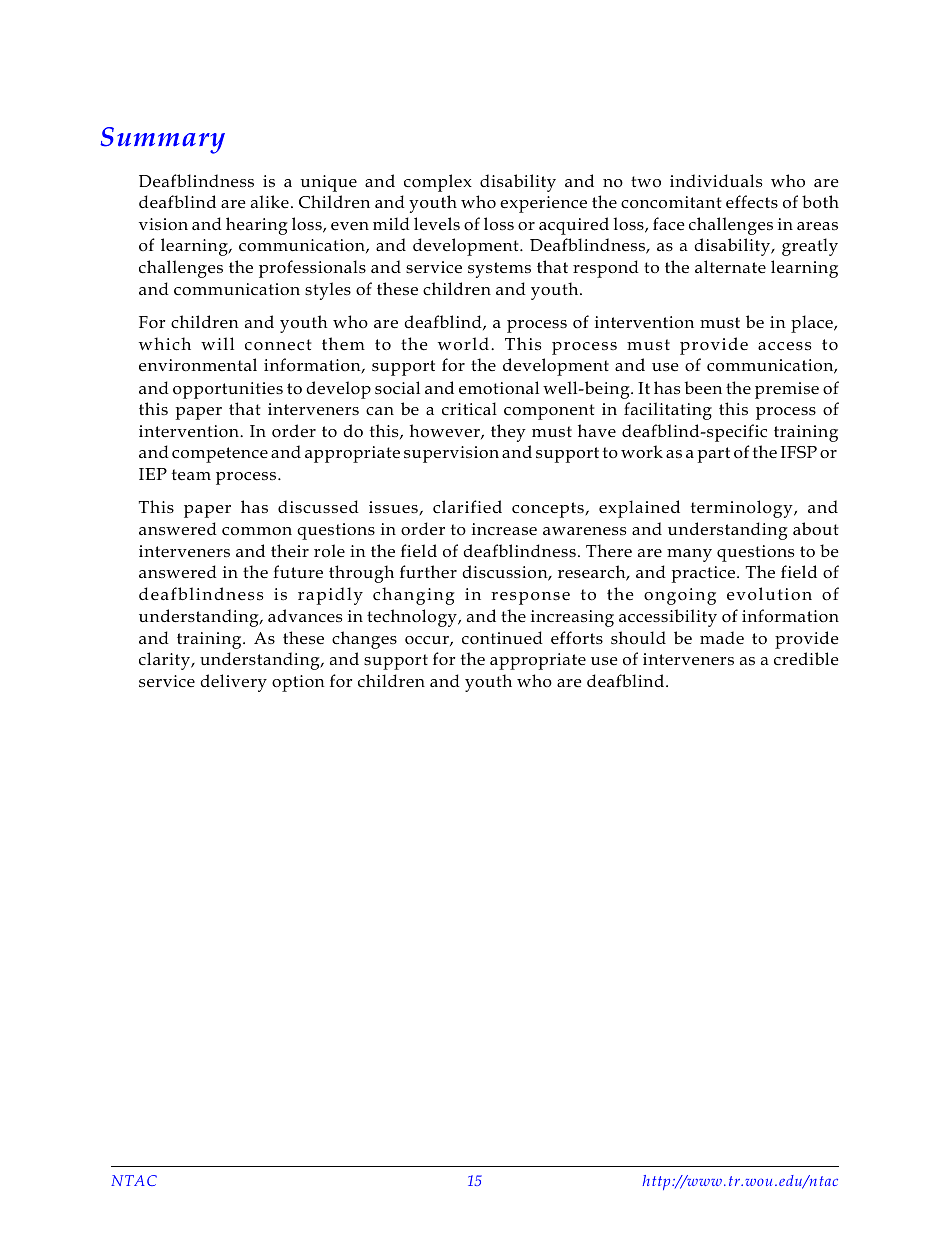 This image has width=952, height=1233. Describe the element at coordinates (502, 637) in the image. I see `continued` at that location.
